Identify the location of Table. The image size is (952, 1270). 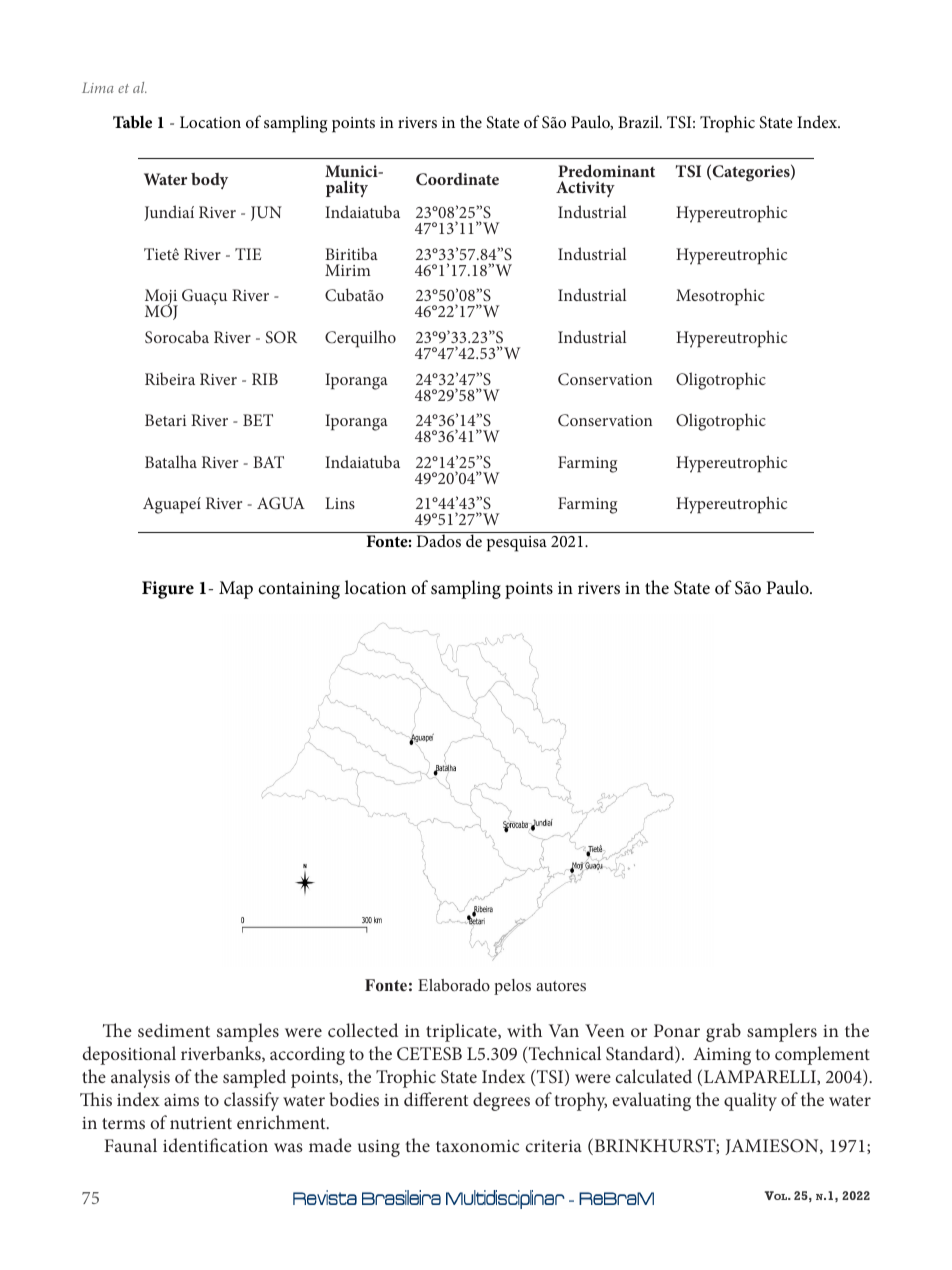
(132, 121).
